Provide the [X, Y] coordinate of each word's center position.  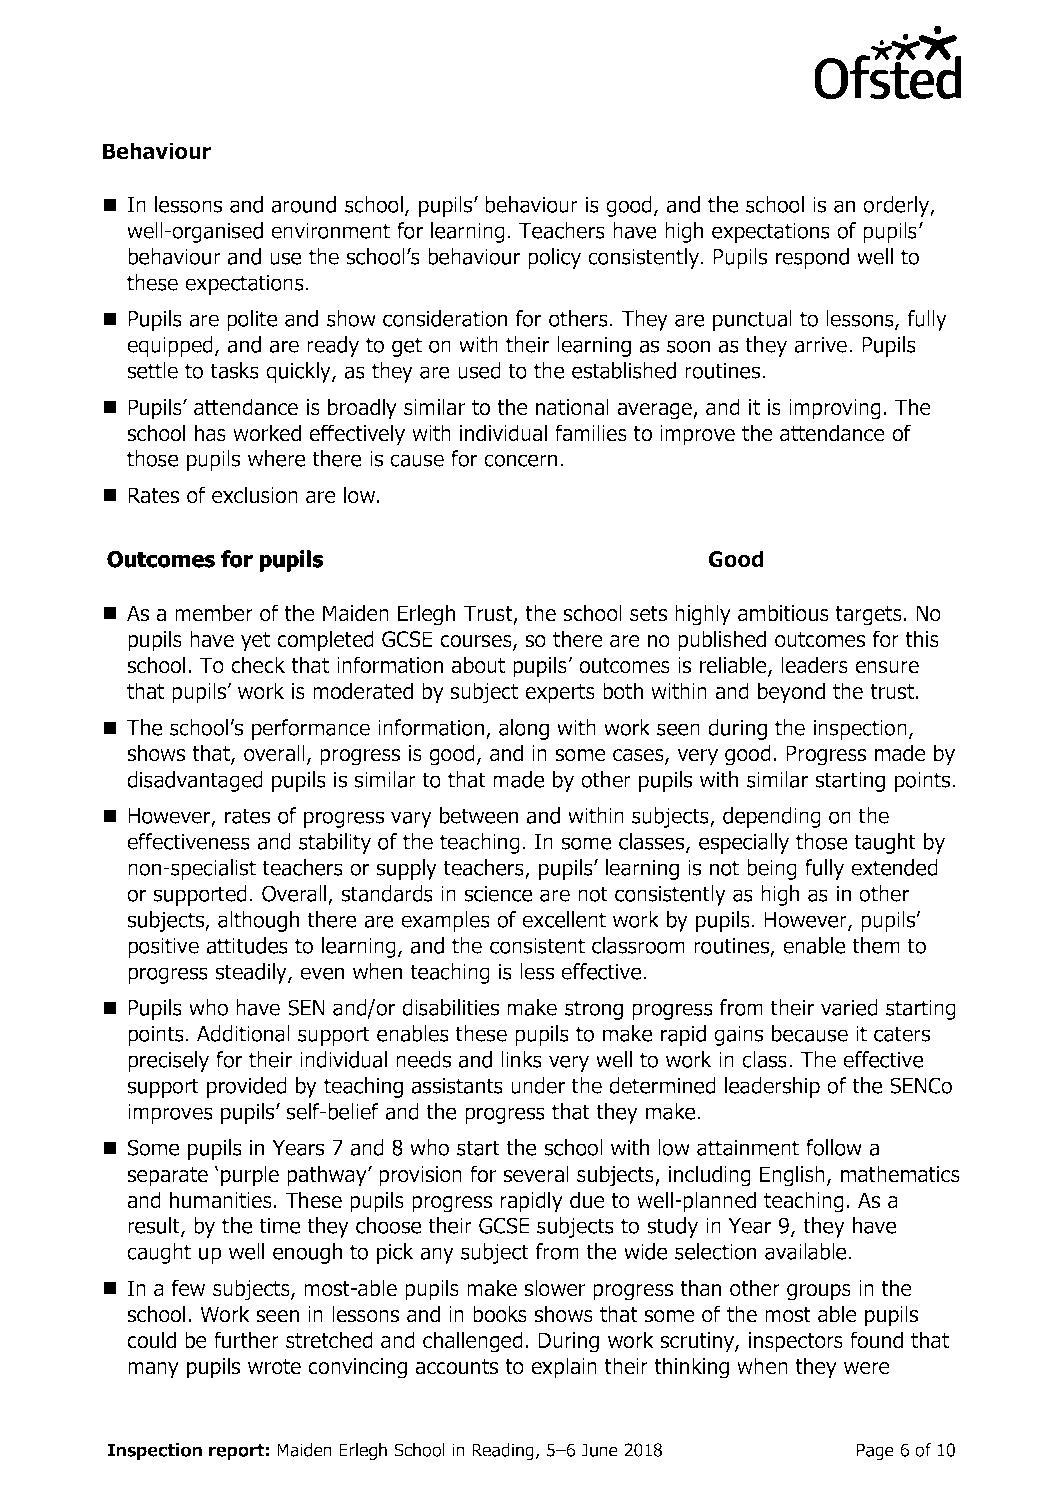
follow [834, 1147]
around [303, 204]
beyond [791, 693]
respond [812, 258]
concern [520, 460]
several [536, 1174]
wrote [274, 1367]
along [524, 729]
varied [849, 1007]
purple [250, 1176]
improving [835, 409]
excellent [564, 919]
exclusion [255, 495]
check [258, 665]
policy [554, 258]
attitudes [247, 945]
